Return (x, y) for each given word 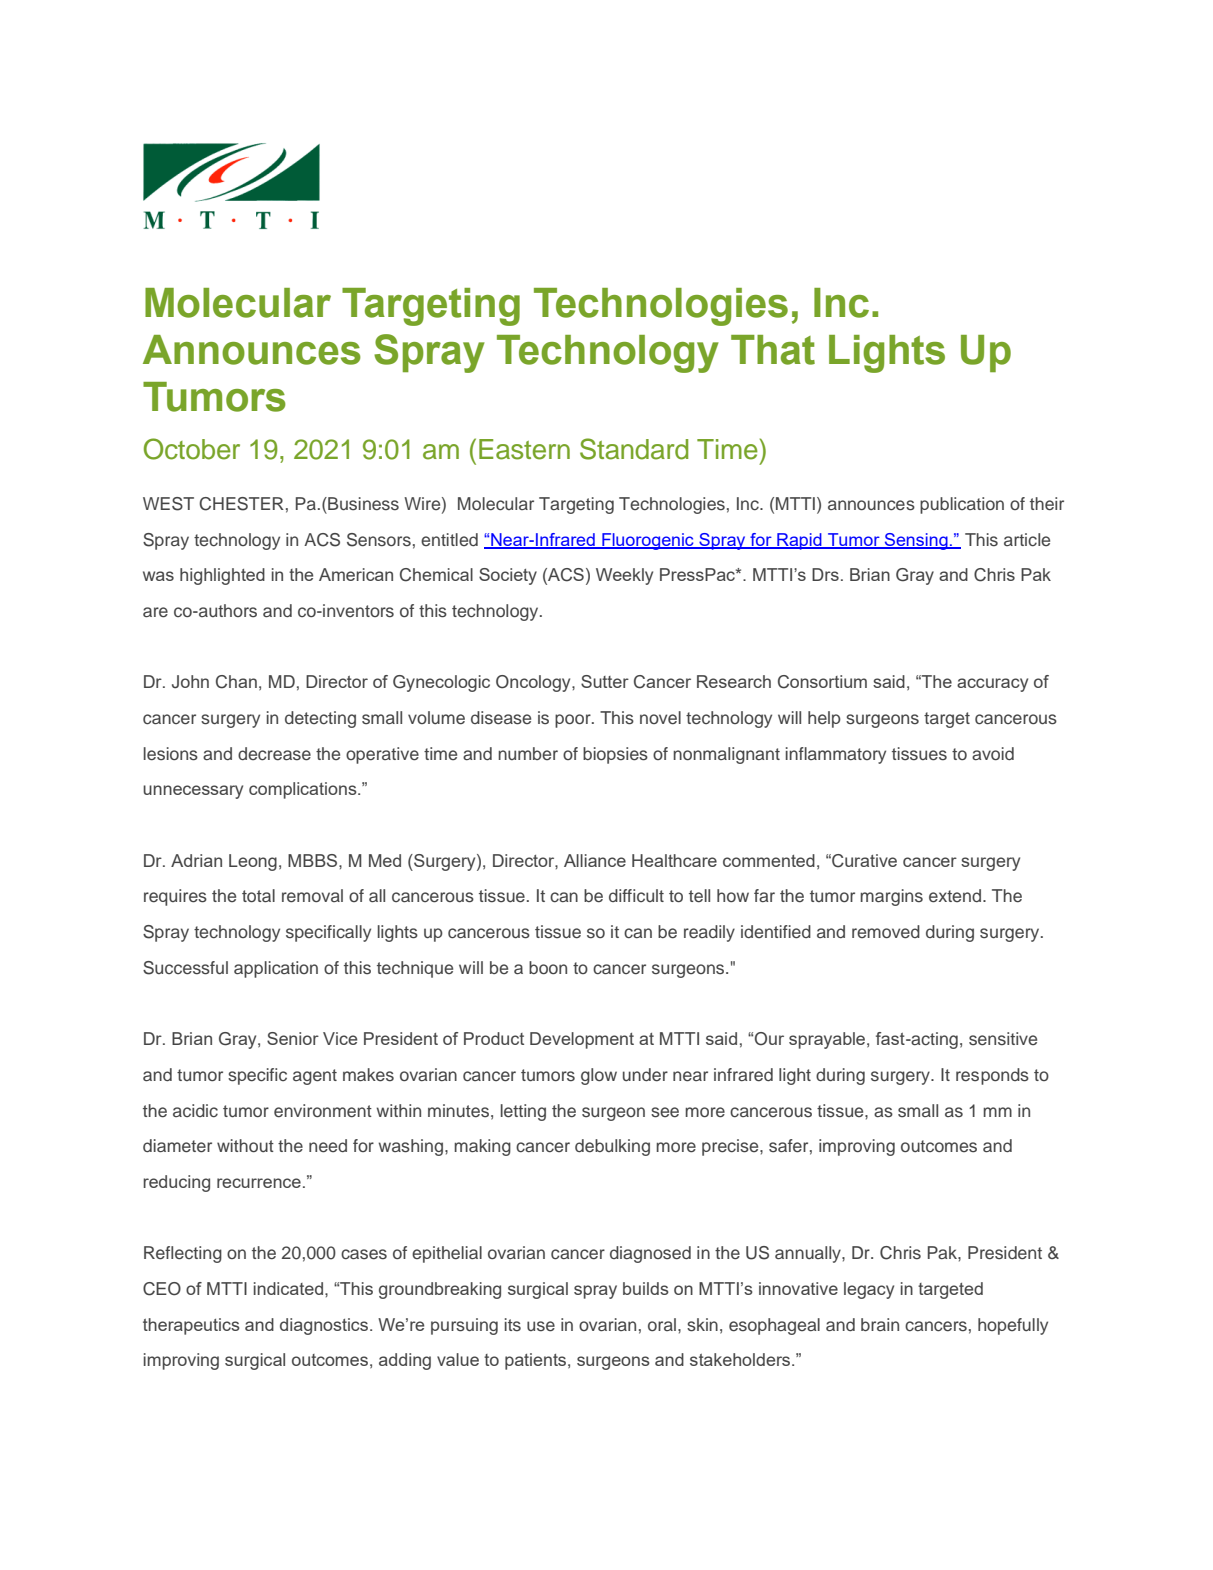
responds (992, 1076)
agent (315, 1077)
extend (955, 896)
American (356, 574)
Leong (253, 862)
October (192, 449)
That (773, 350)
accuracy (992, 685)
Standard (634, 449)
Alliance (595, 860)
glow (599, 1076)
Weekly (624, 576)
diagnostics (325, 1326)
